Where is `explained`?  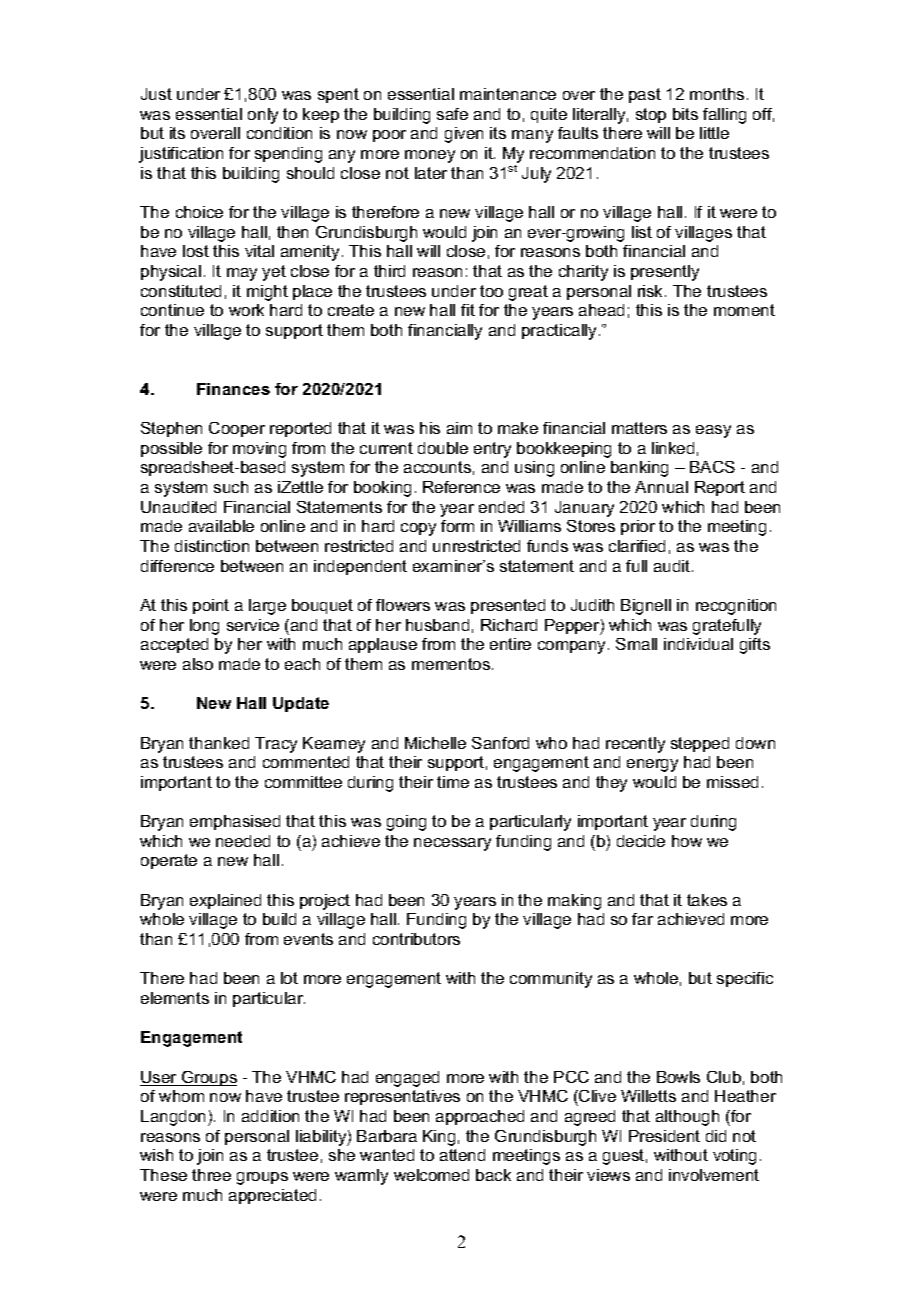 explained is located at coordinates (225, 901).
